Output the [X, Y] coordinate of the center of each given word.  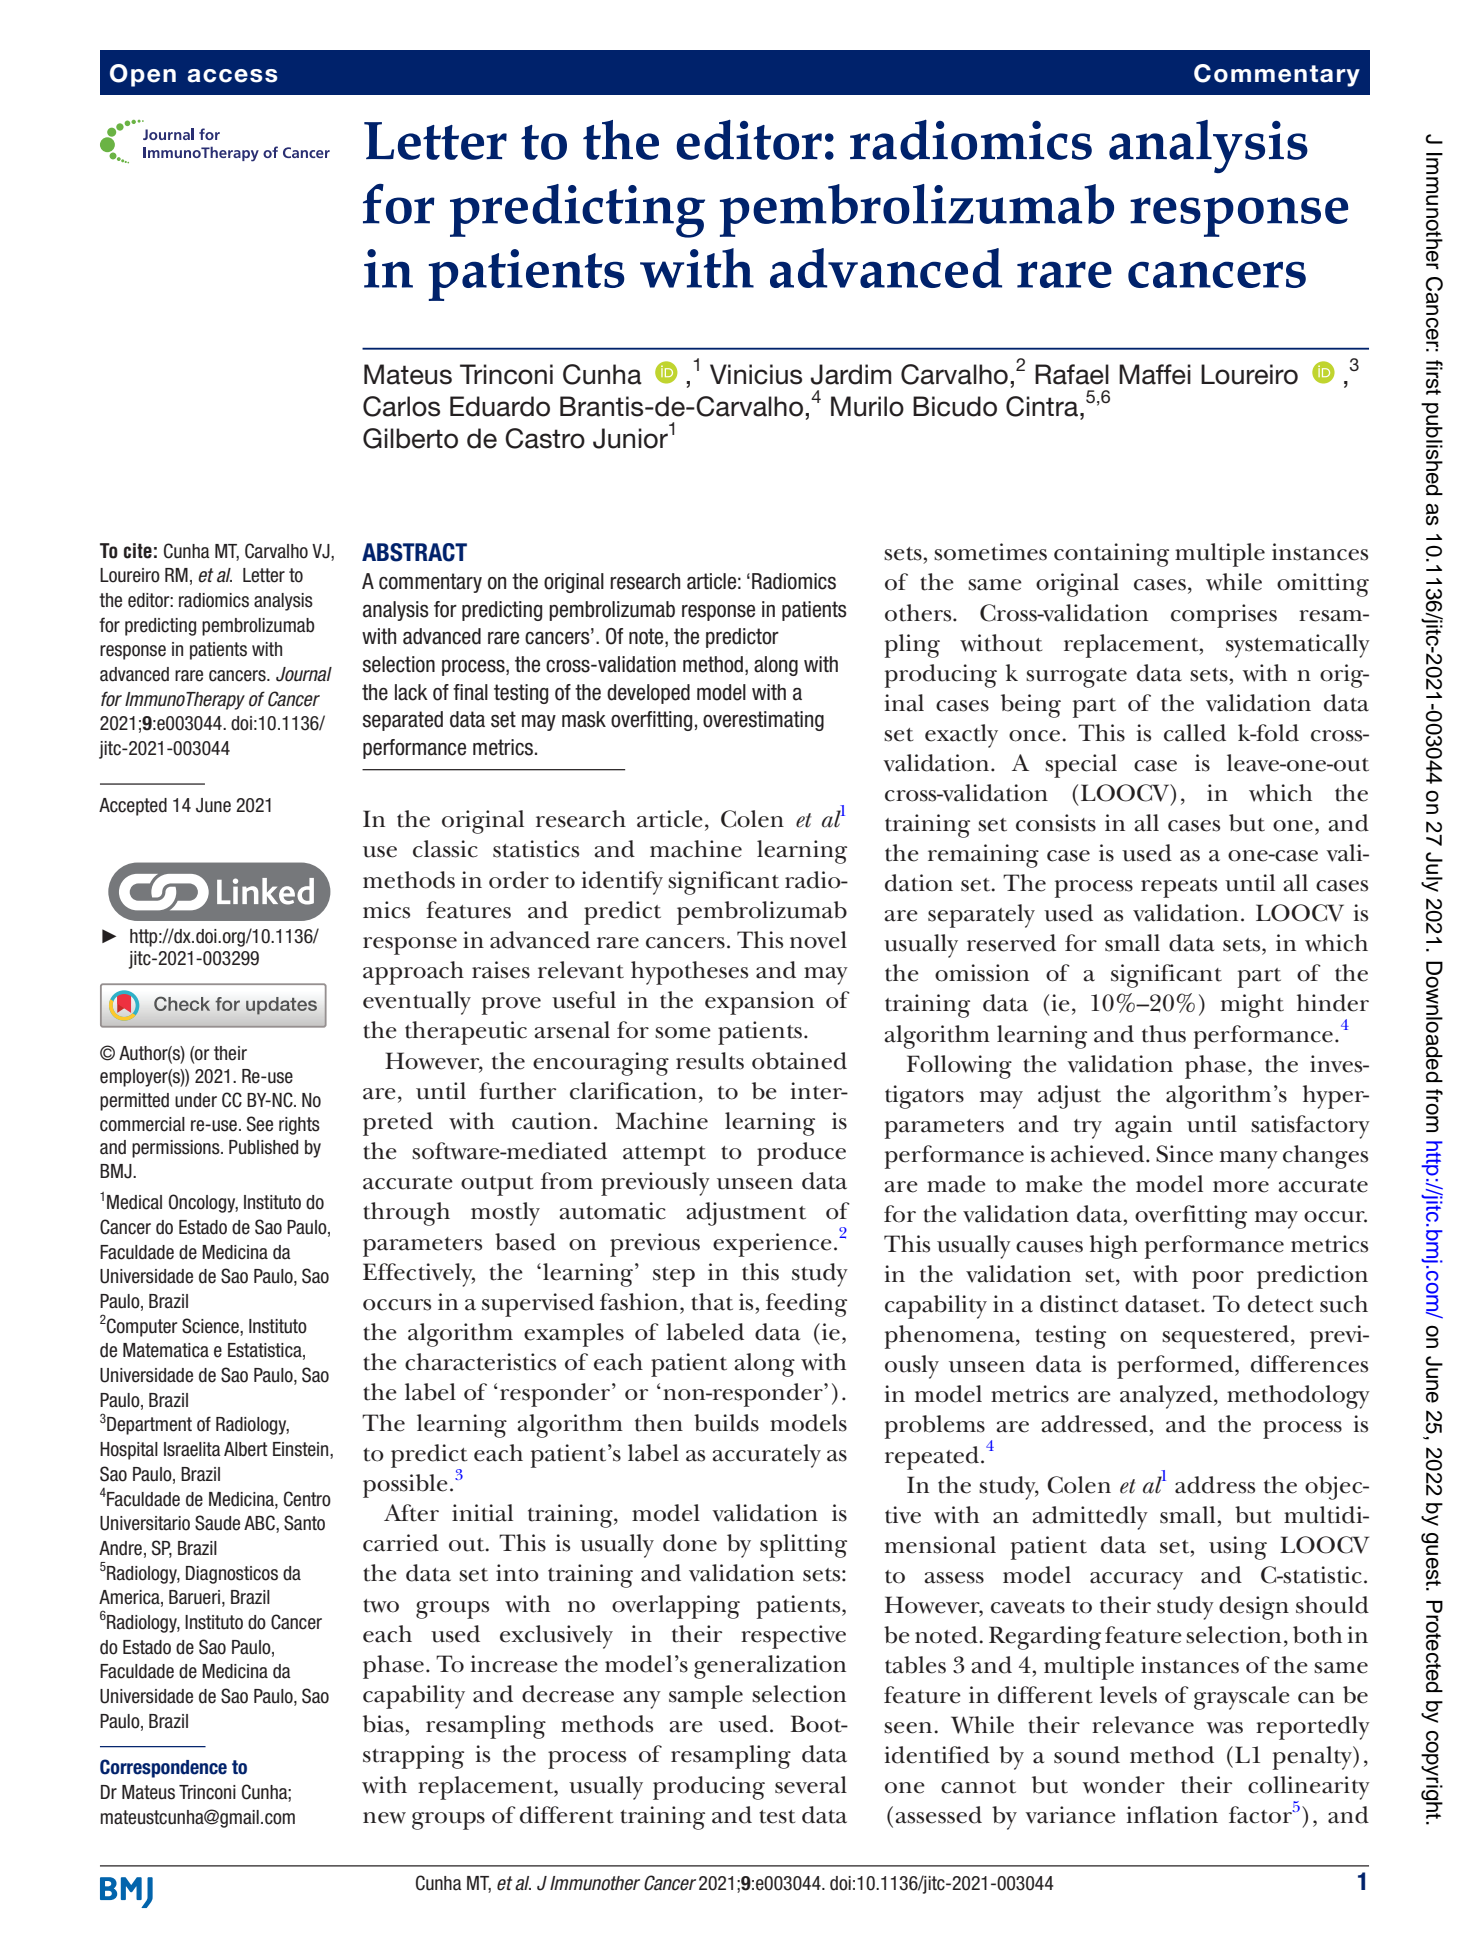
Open [143, 75]
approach [413, 973]
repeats [1179, 888]
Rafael [1072, 374]
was [1224, 1728]
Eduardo [500, 406]
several [811, 1785]
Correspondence [163, 1768]
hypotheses [689, 973]
